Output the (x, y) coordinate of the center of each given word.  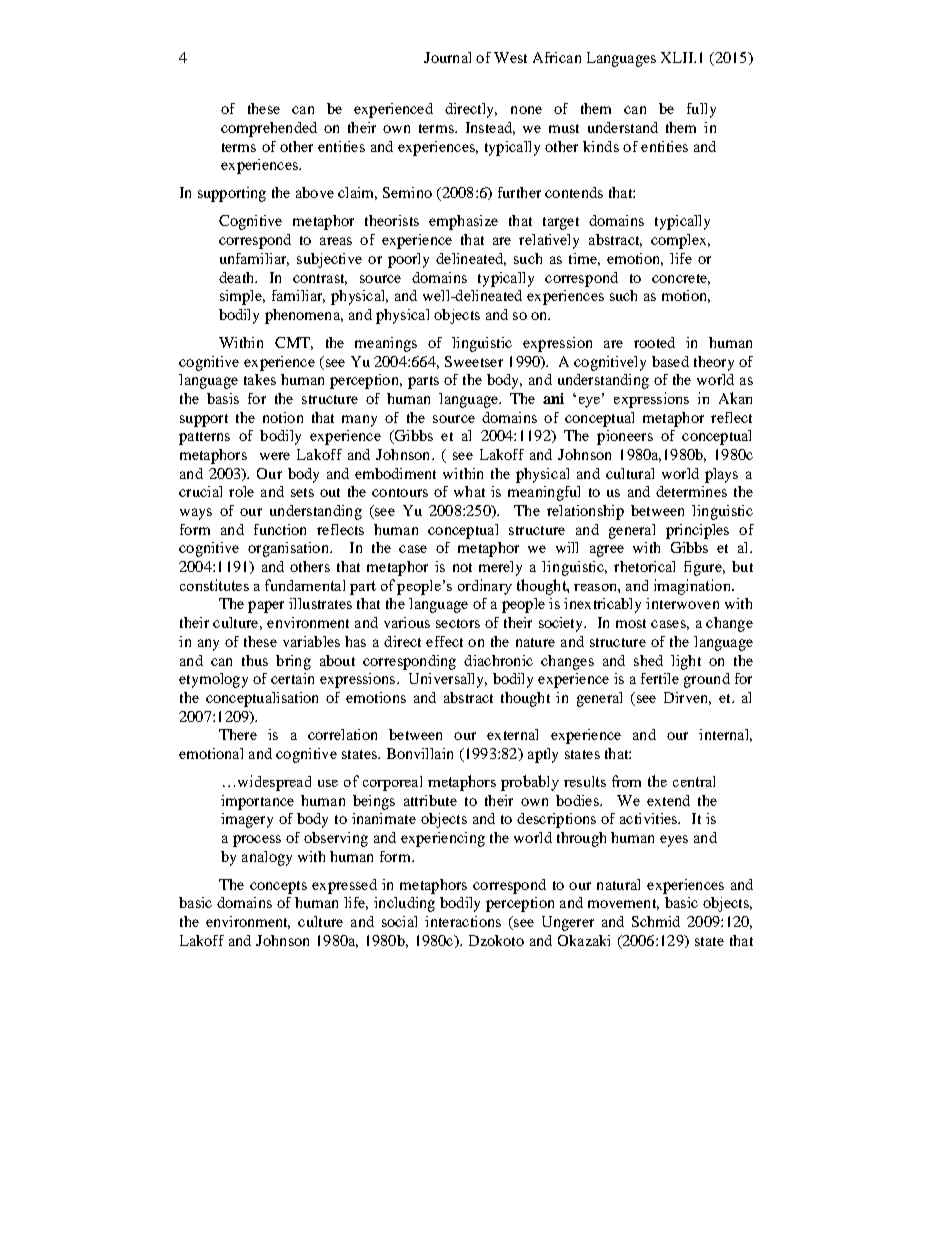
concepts (278, 887)
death (238, 277)
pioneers (625, 437)
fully (701, 110)
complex (680, 241)
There (238, 734)
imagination (693, 587)
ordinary (485, 587)
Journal (447, 57)
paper (266, 607)
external (512, 734)
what (469, 491)
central (694, 781)
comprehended (269, 129)
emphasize (463, 222)
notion (283, 417)
